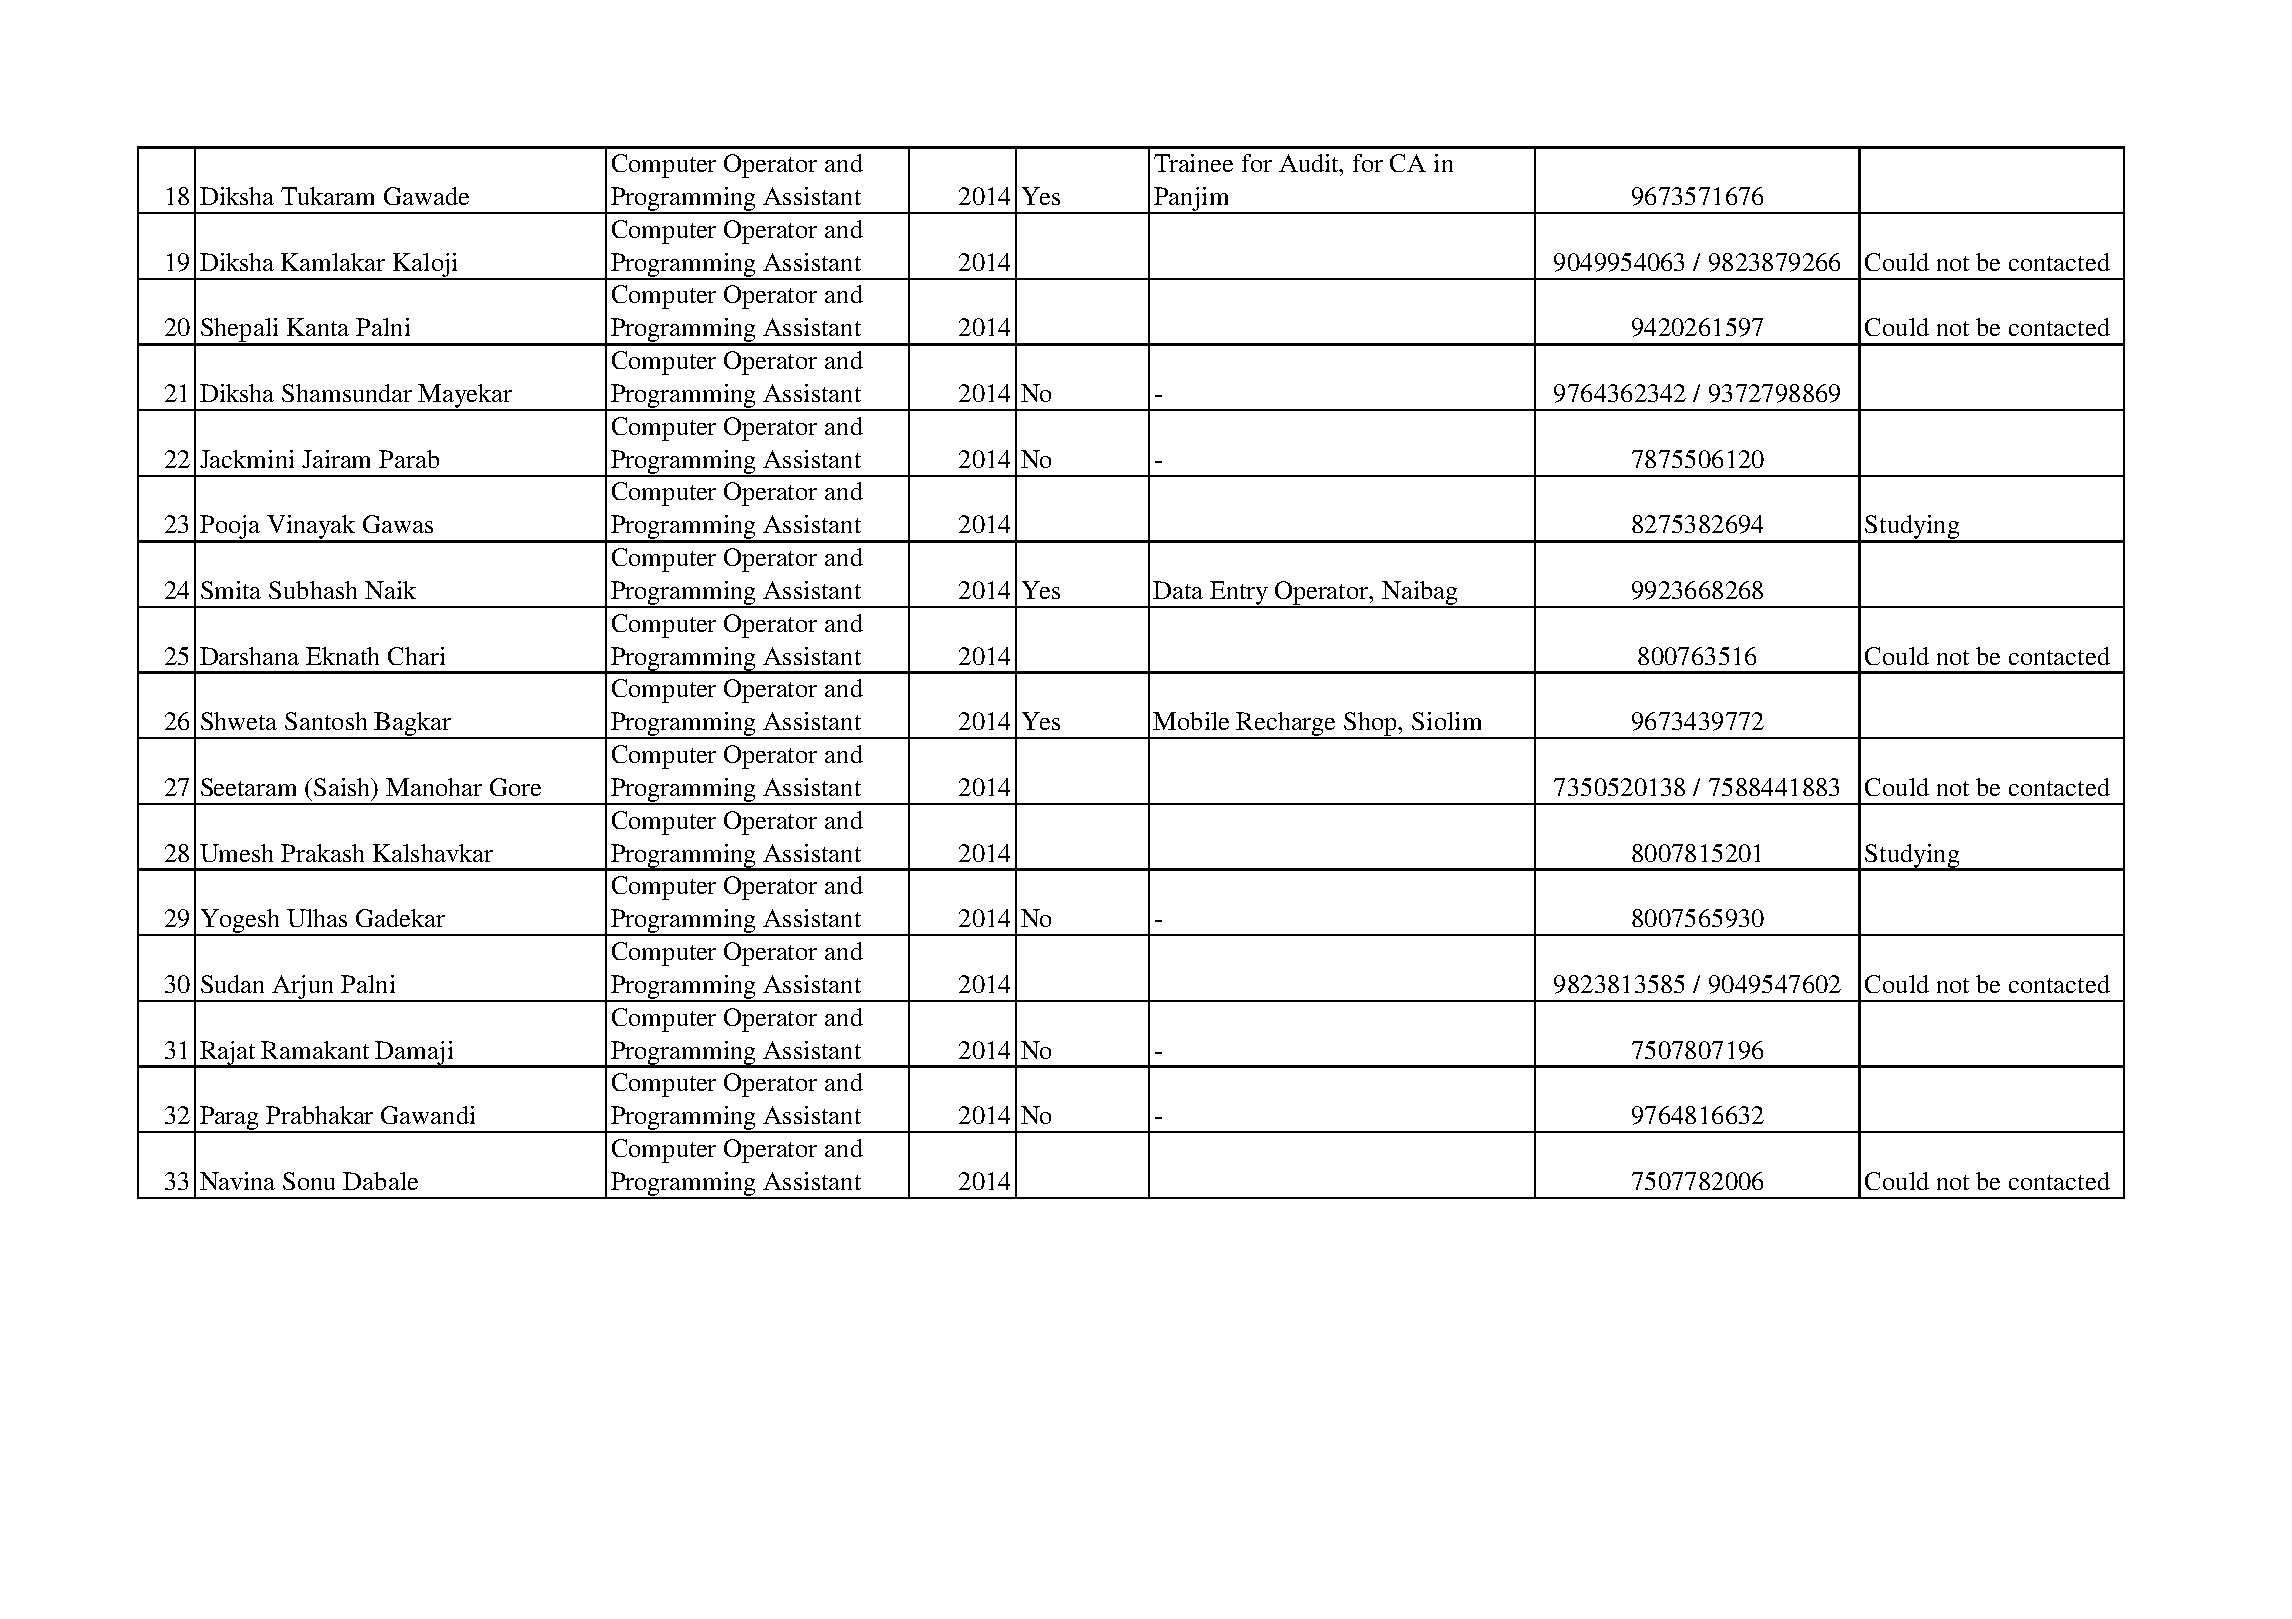  Describe the element at coordinates (232, 984) in the screenshot. I see `Sudan` at that location.
